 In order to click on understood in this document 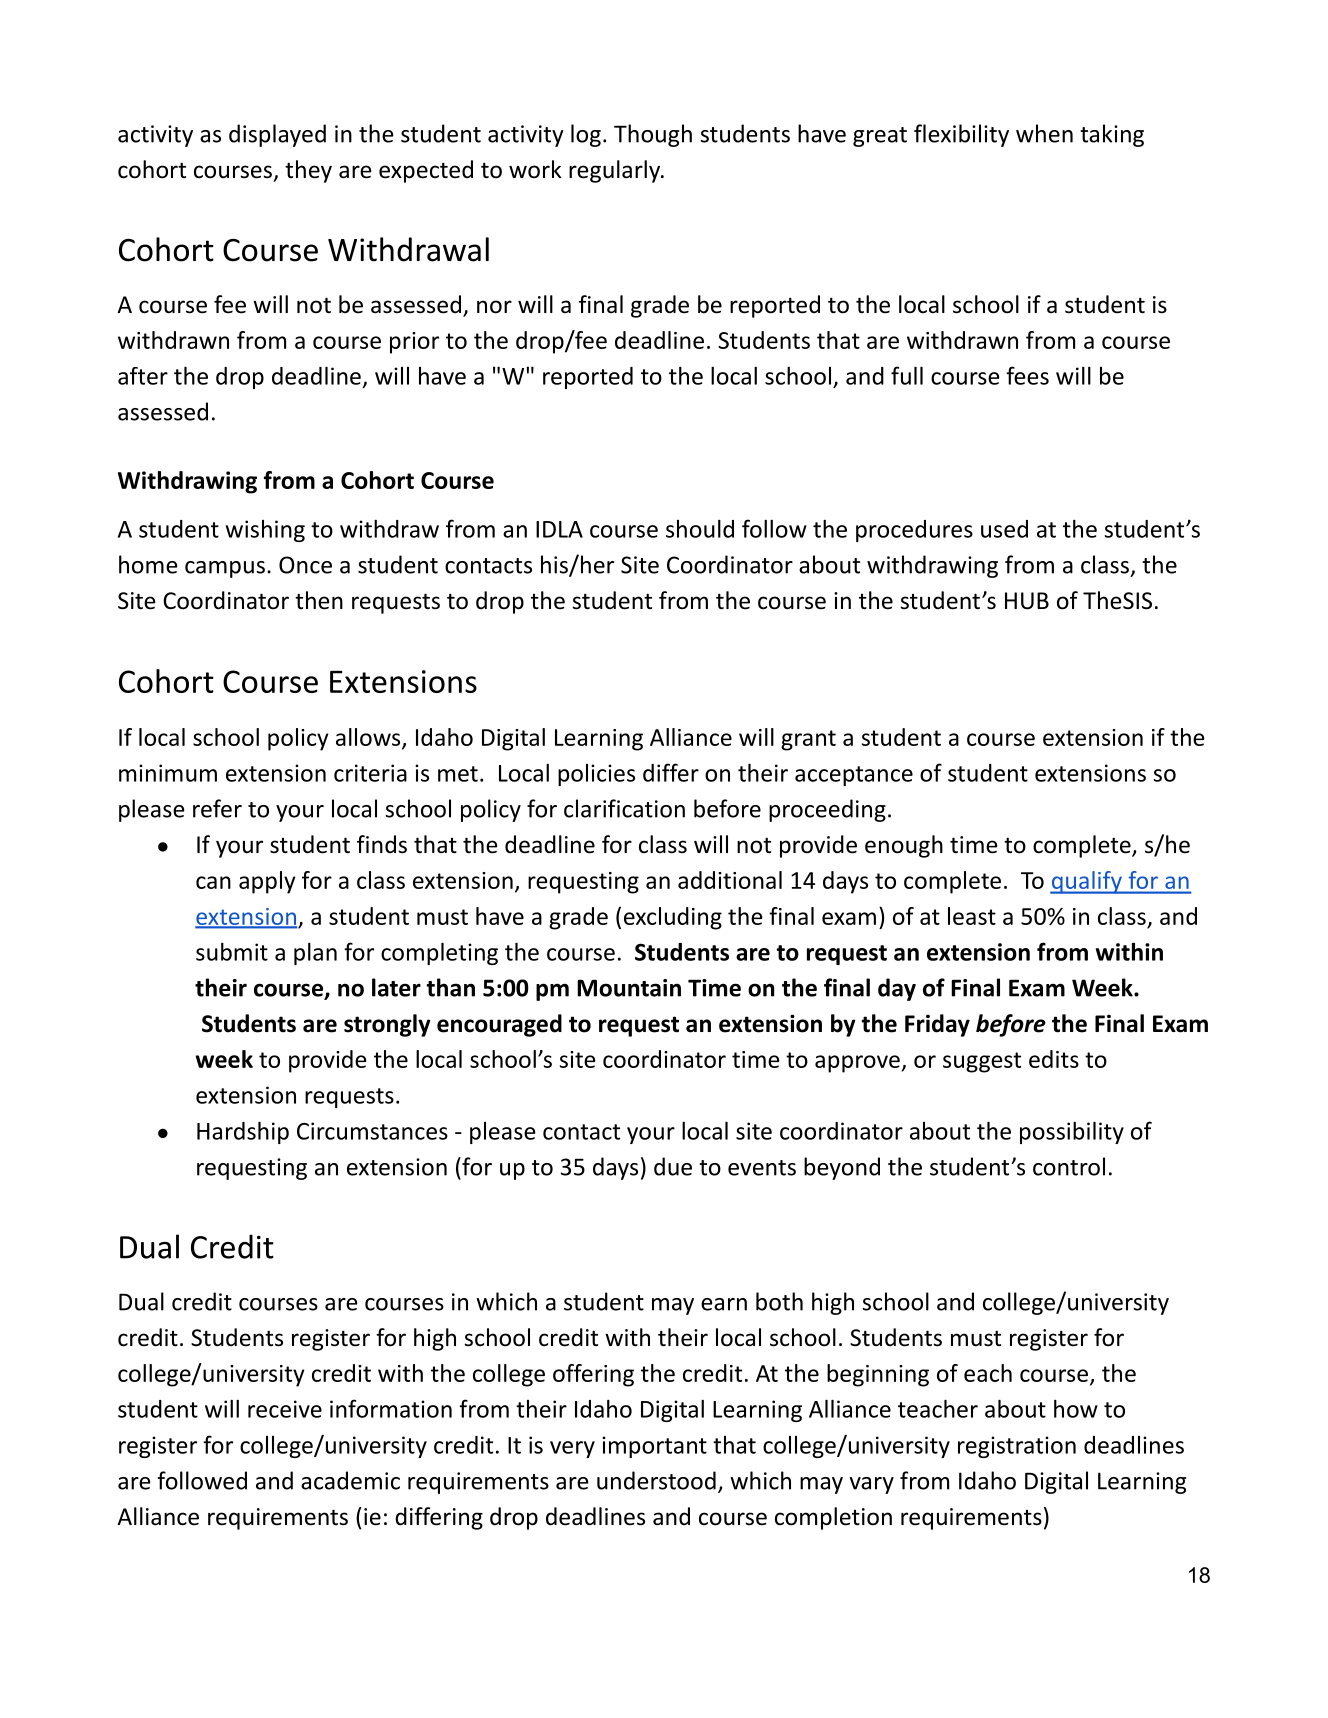, I will do `click(656, 1480)`.
